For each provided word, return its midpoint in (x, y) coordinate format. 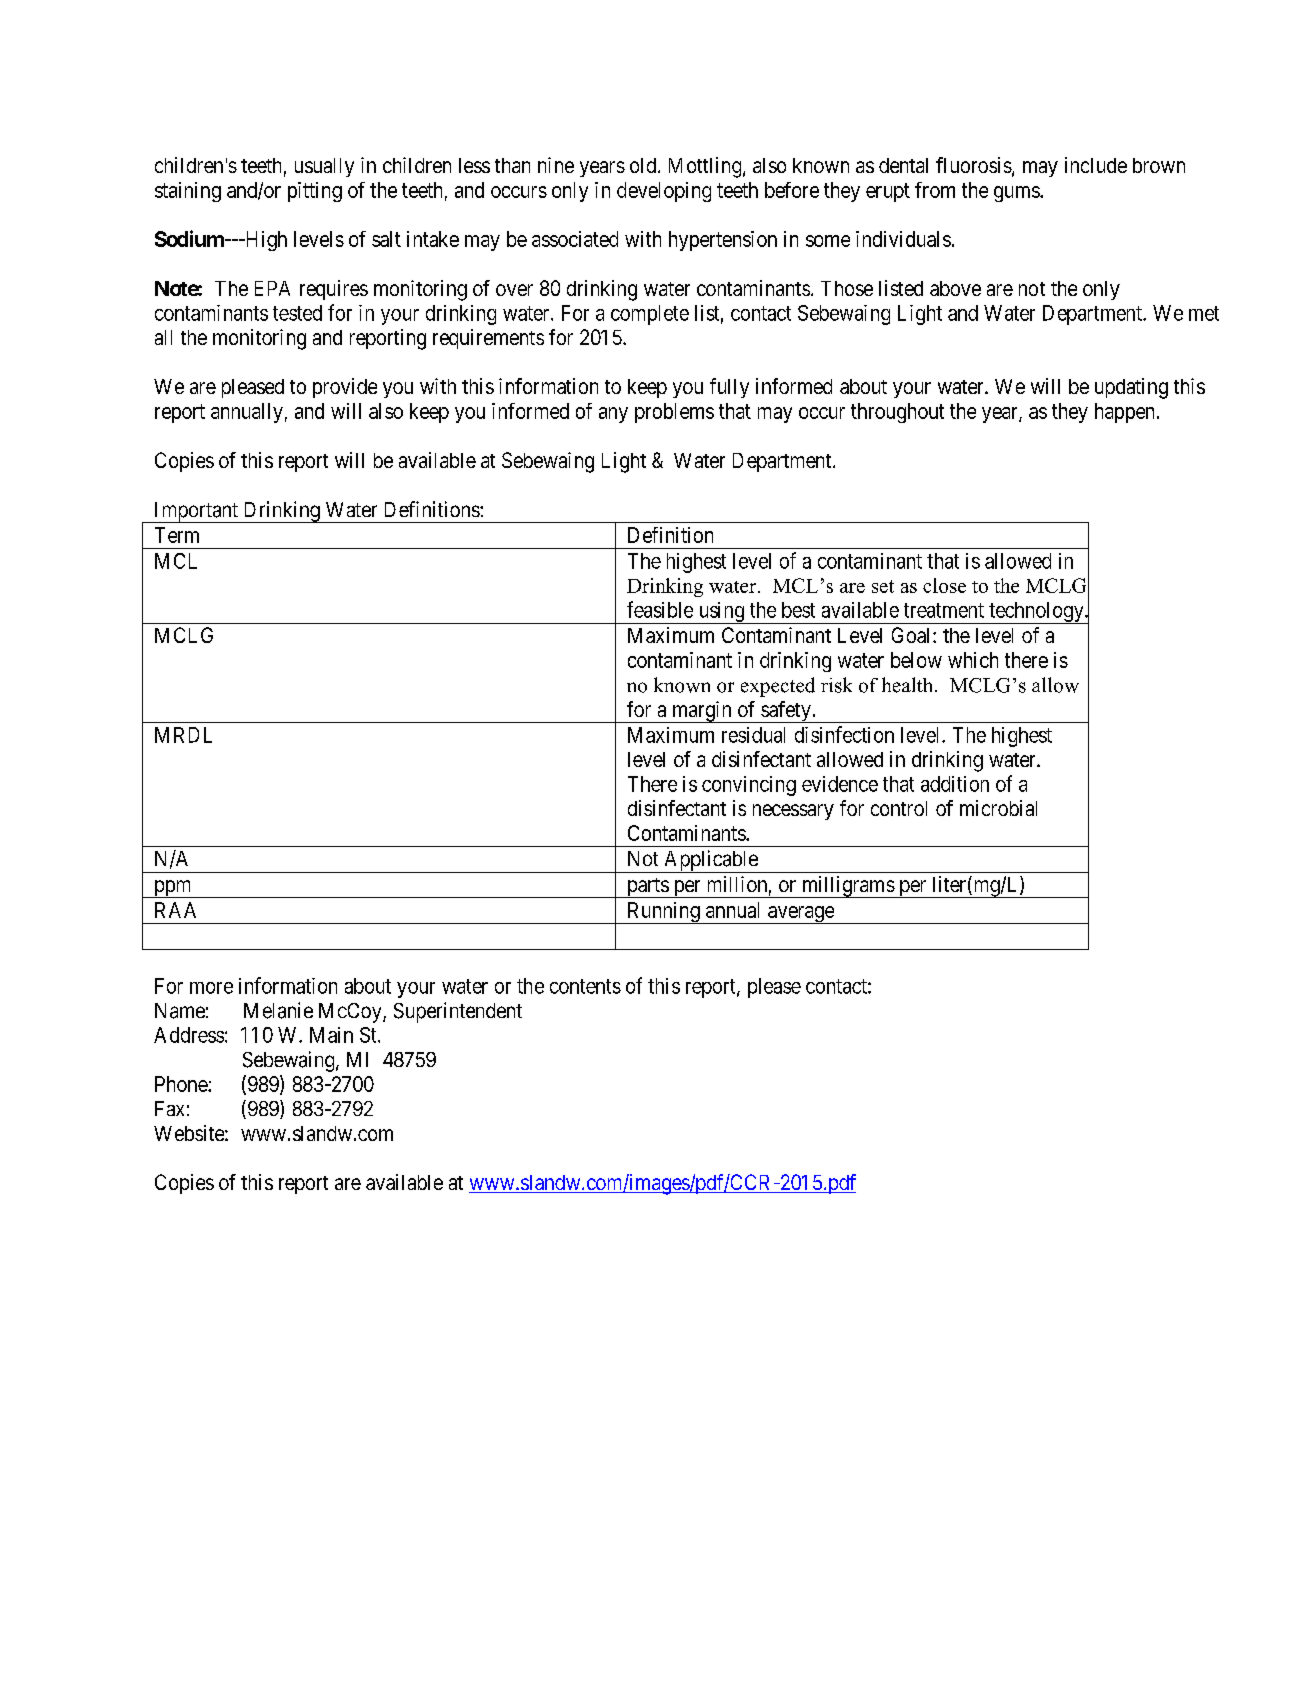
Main (331, 1035)
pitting (315, 192)
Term (177, 535)
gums (1017, 194)
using (721, 613)
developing (664, 192)
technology (1036, 613)
